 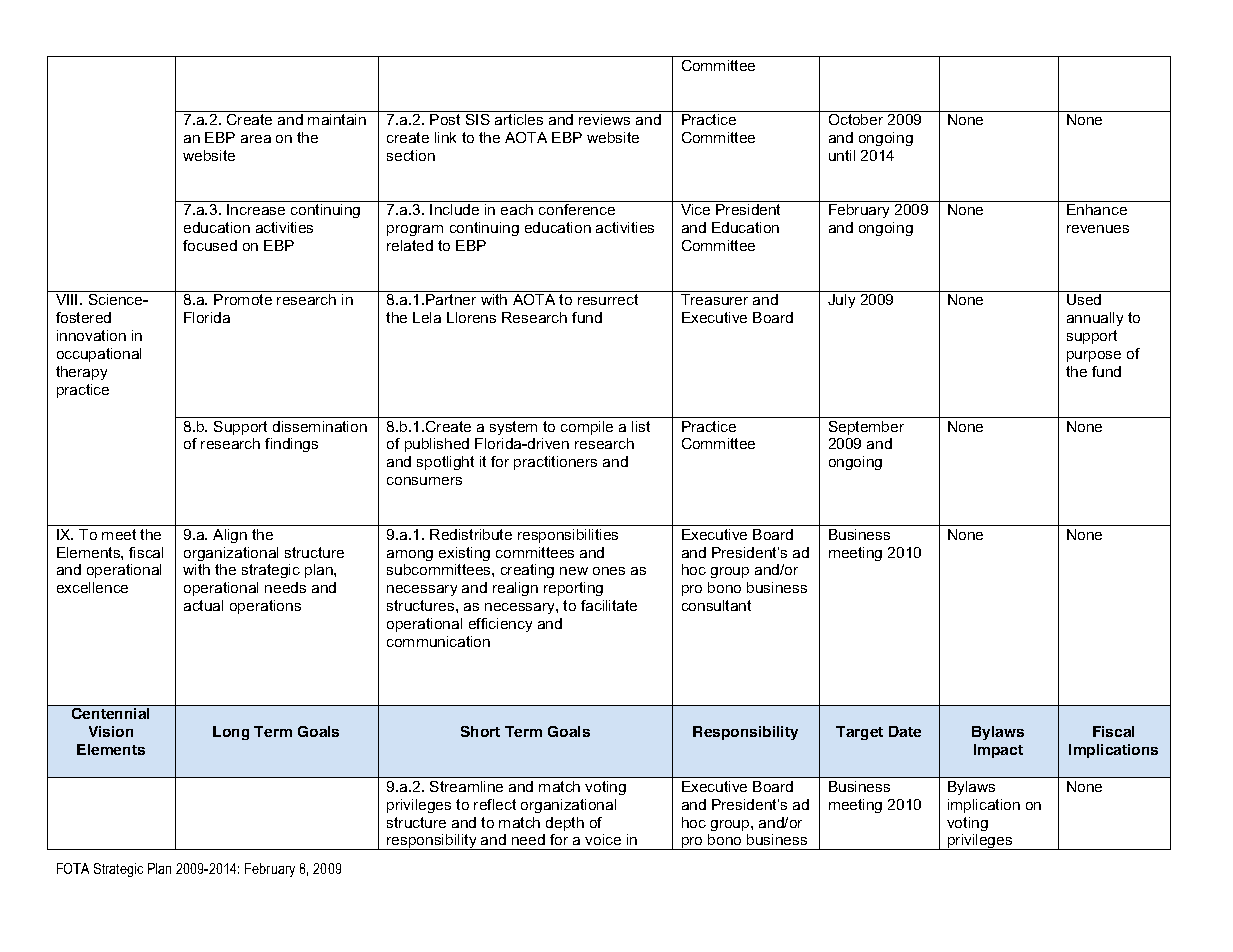 I want to click on October, so click(x=856, y=119).
